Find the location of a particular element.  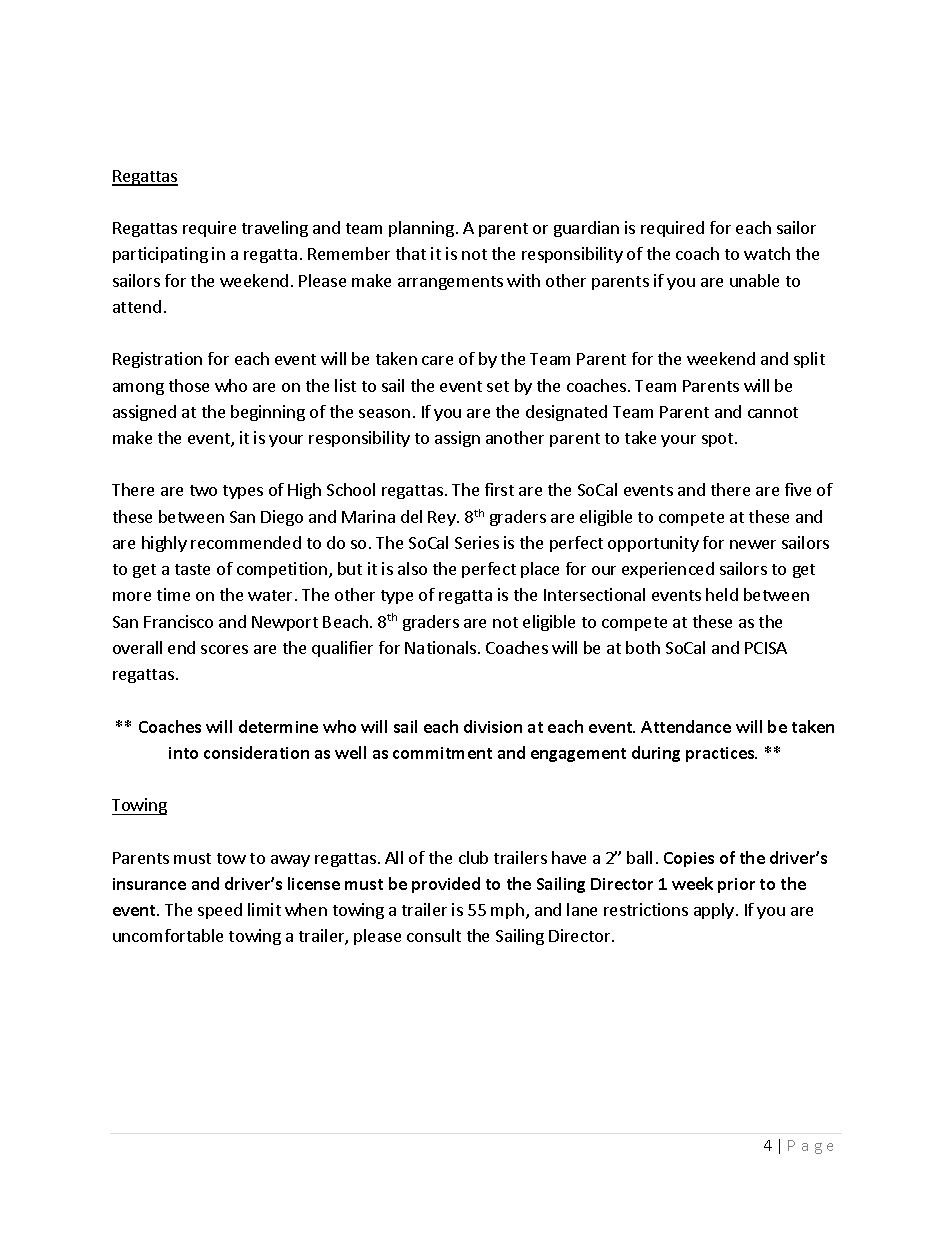

that is located at coordinates (411, 253).
